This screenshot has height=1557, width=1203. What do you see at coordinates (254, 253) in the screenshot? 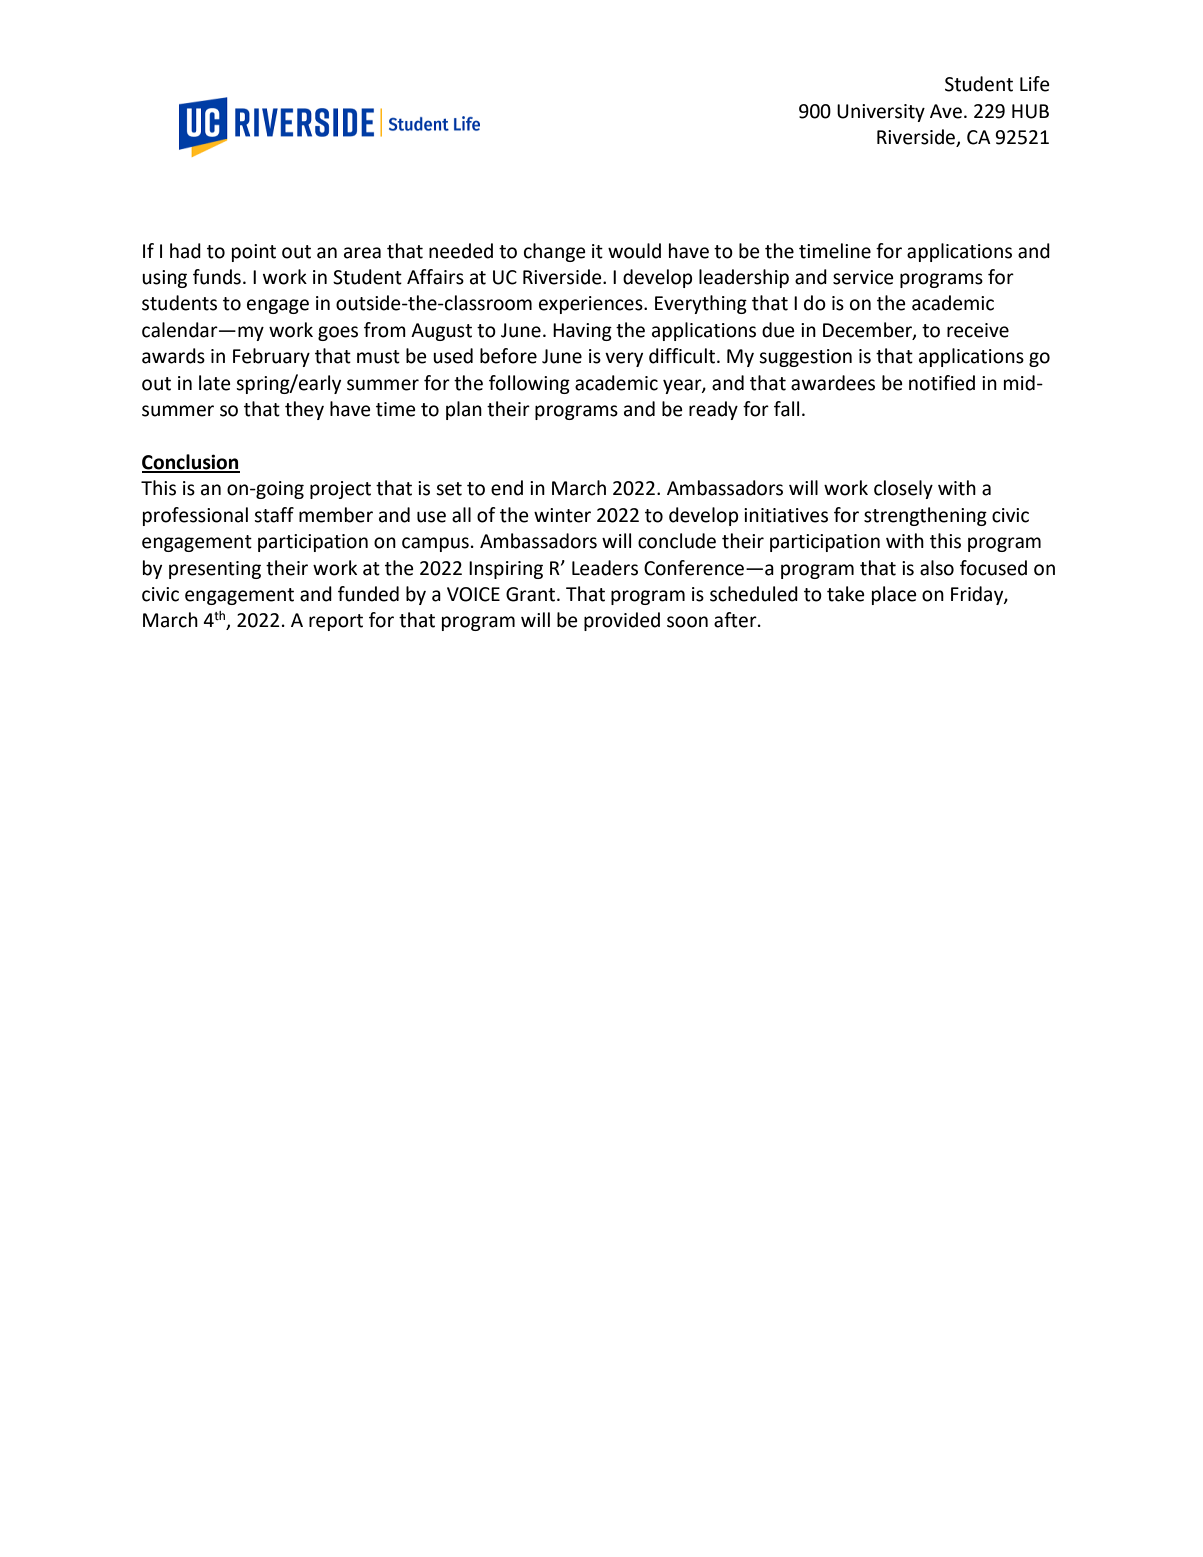
I see `point` at bounding box center [254, 253].
